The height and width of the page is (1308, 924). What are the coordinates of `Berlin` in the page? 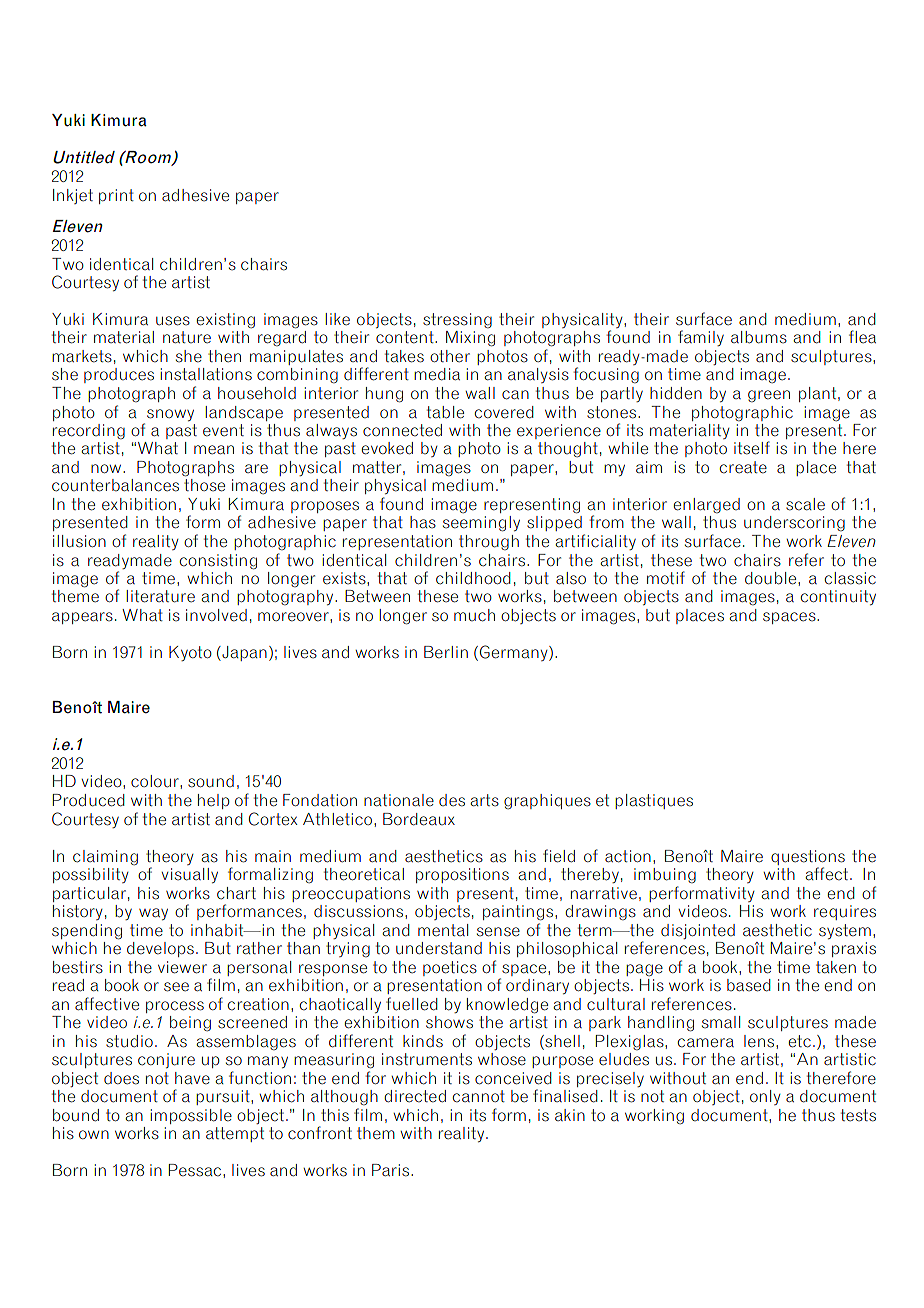 It's located at (446, 652).
